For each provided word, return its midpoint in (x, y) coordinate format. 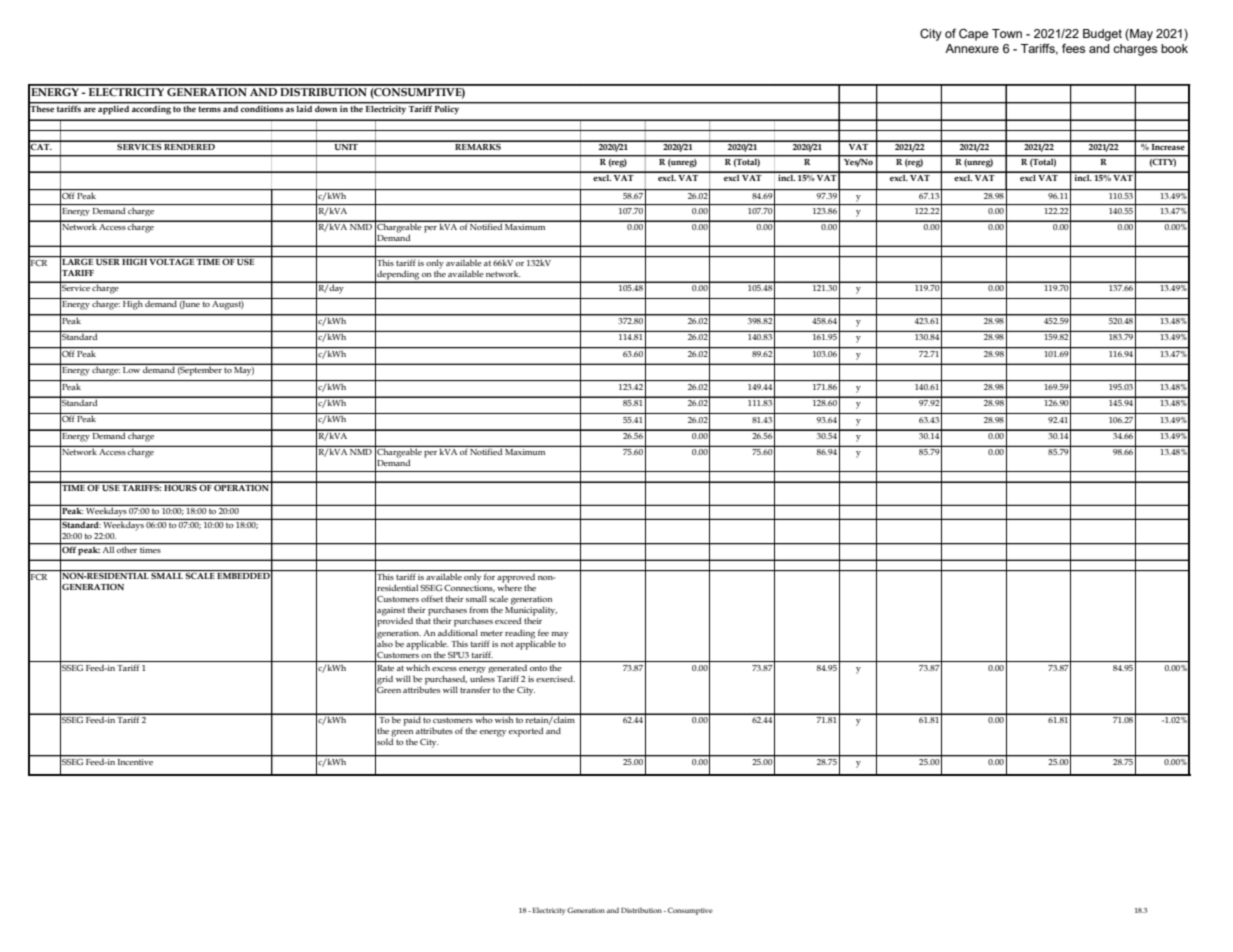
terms (210, 109)
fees (1073, 48)
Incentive (136, 760)
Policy (447, 109)
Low (131, 370)
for (489, 576)
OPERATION (242, 486)
